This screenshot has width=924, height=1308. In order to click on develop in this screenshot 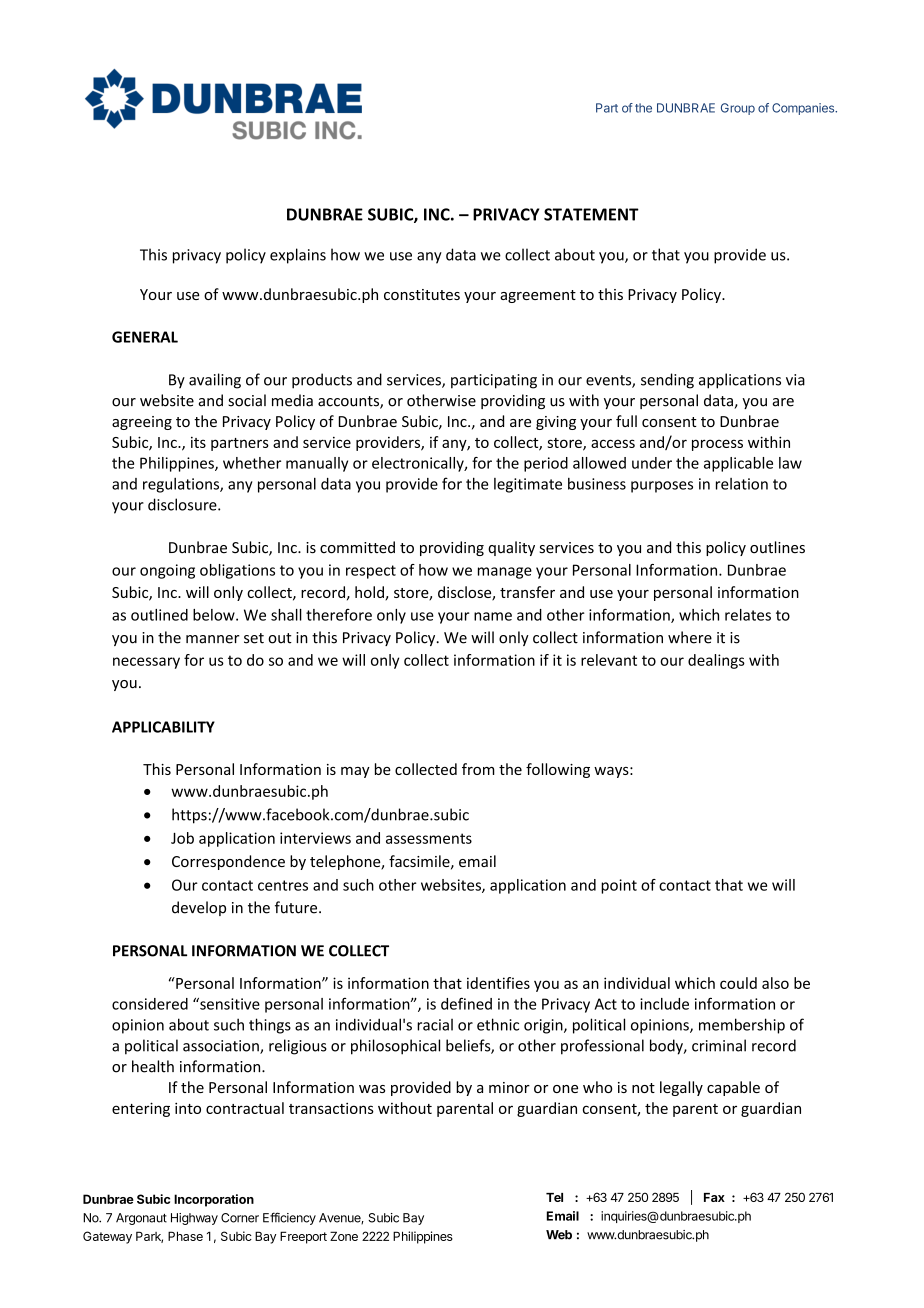, I will do `click(199, 908)`.
